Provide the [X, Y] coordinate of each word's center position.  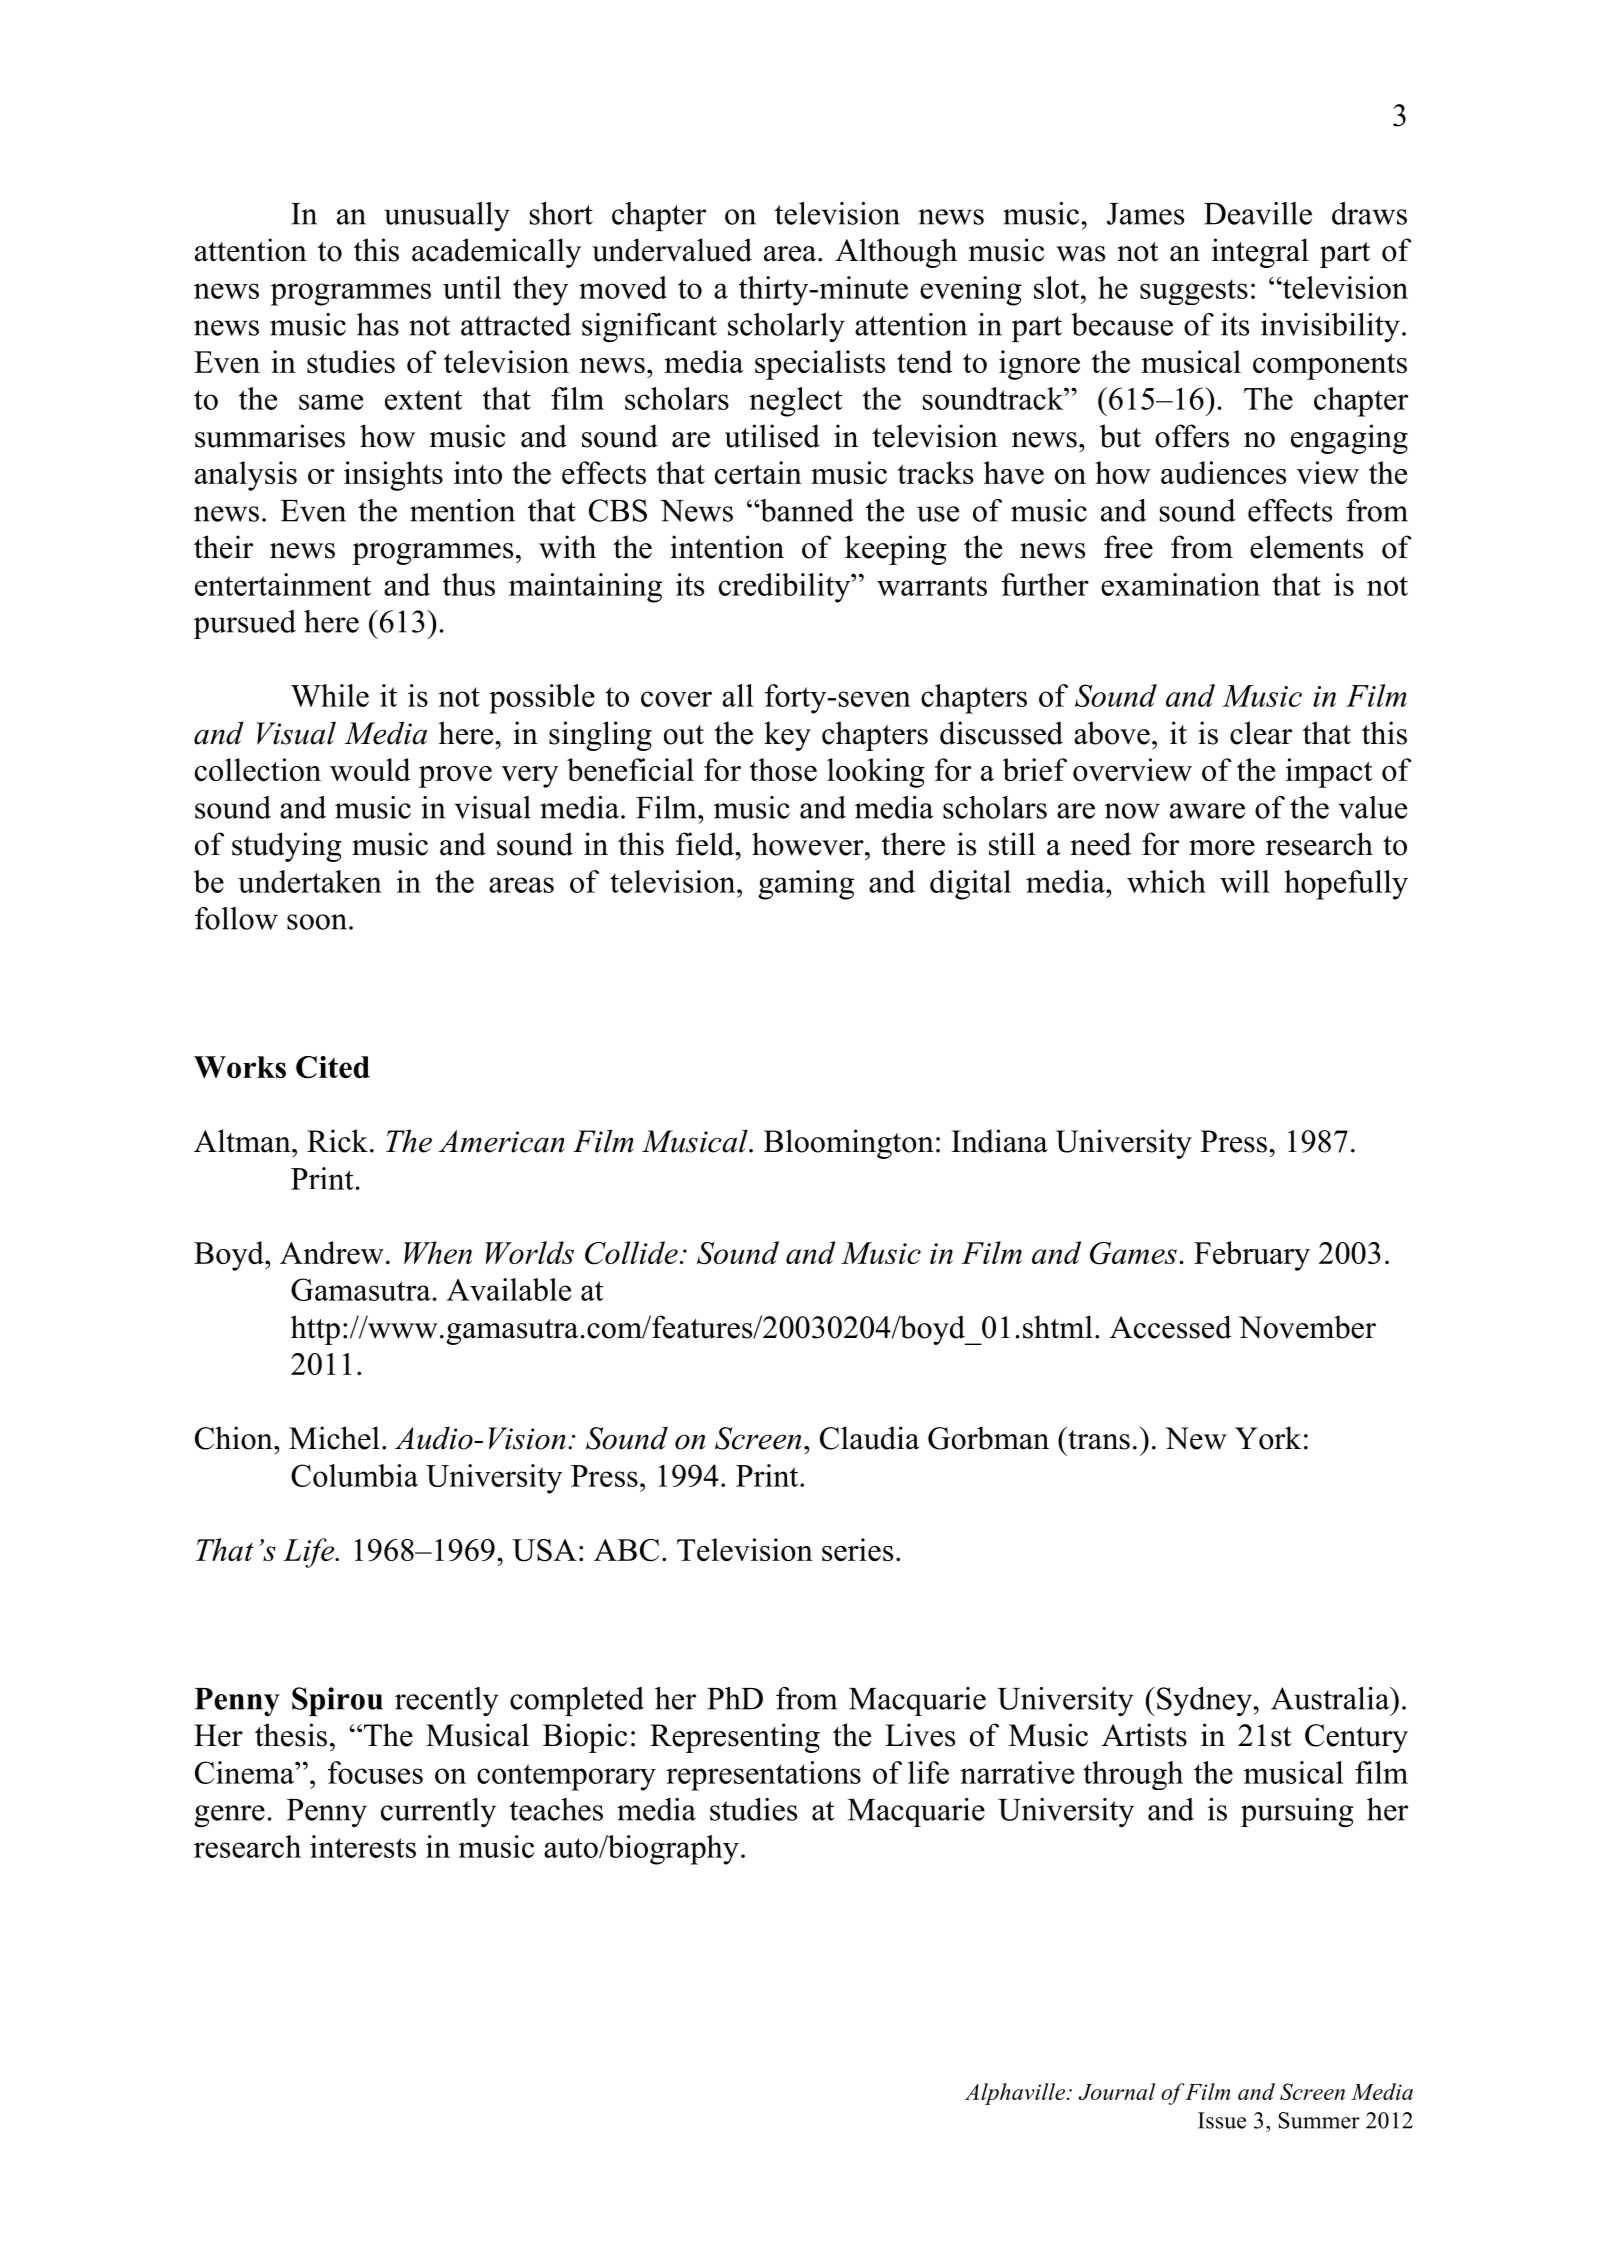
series [857, 1549]
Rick [337, 1141]
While [330, 695]
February [1252, 1256]
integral [1260, 253]
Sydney [1204, 1701]
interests [363, 1846]
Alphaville [1015, 2094]
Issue [1222, 2120]
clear [1261, 733]
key [787, 736]
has [378, 324]
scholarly [786, 327]
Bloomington [849, 1144]
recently [447, 1701]
